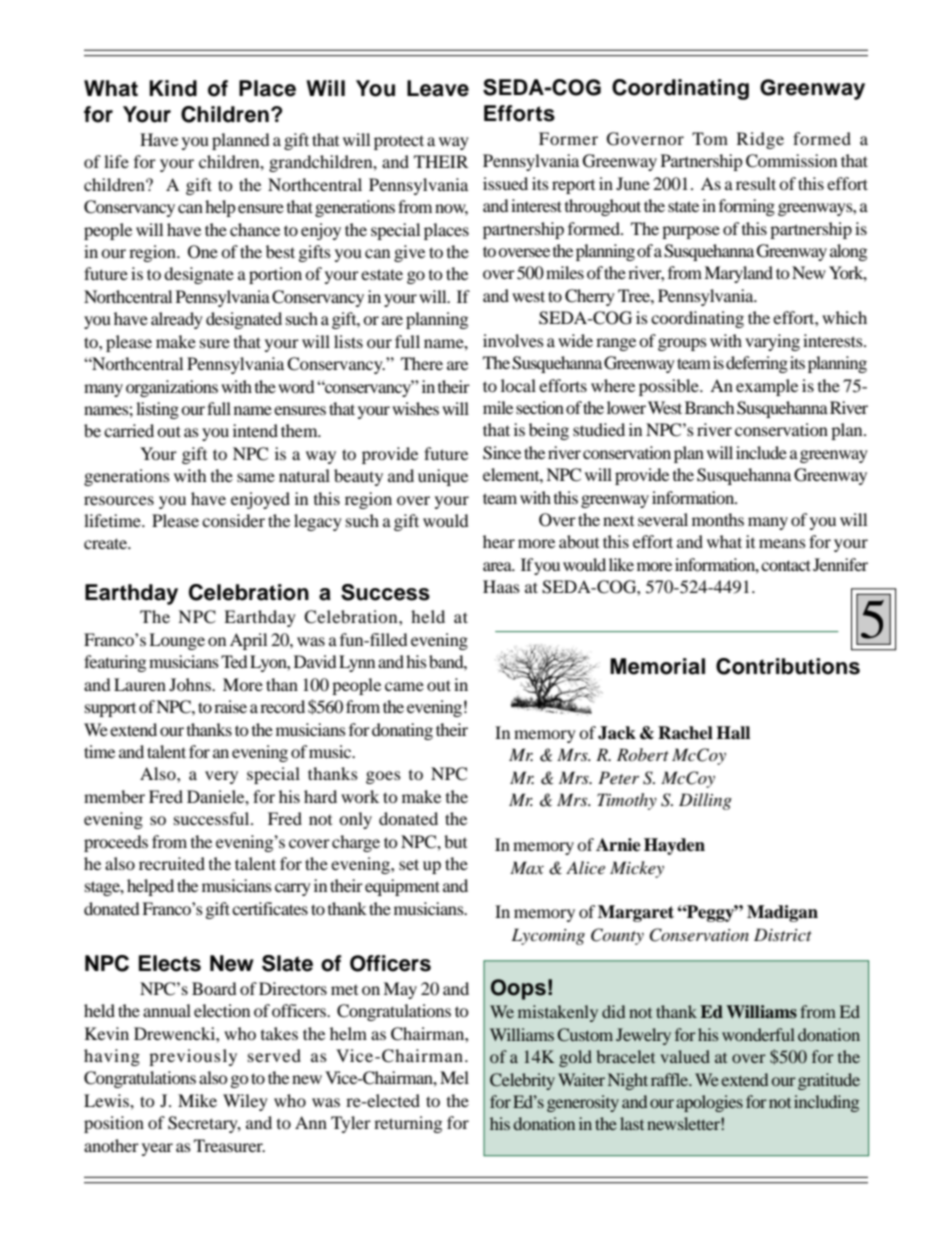  Describe the element at coordinates (788, 666) in the page. I see `Contributions` at that location.
